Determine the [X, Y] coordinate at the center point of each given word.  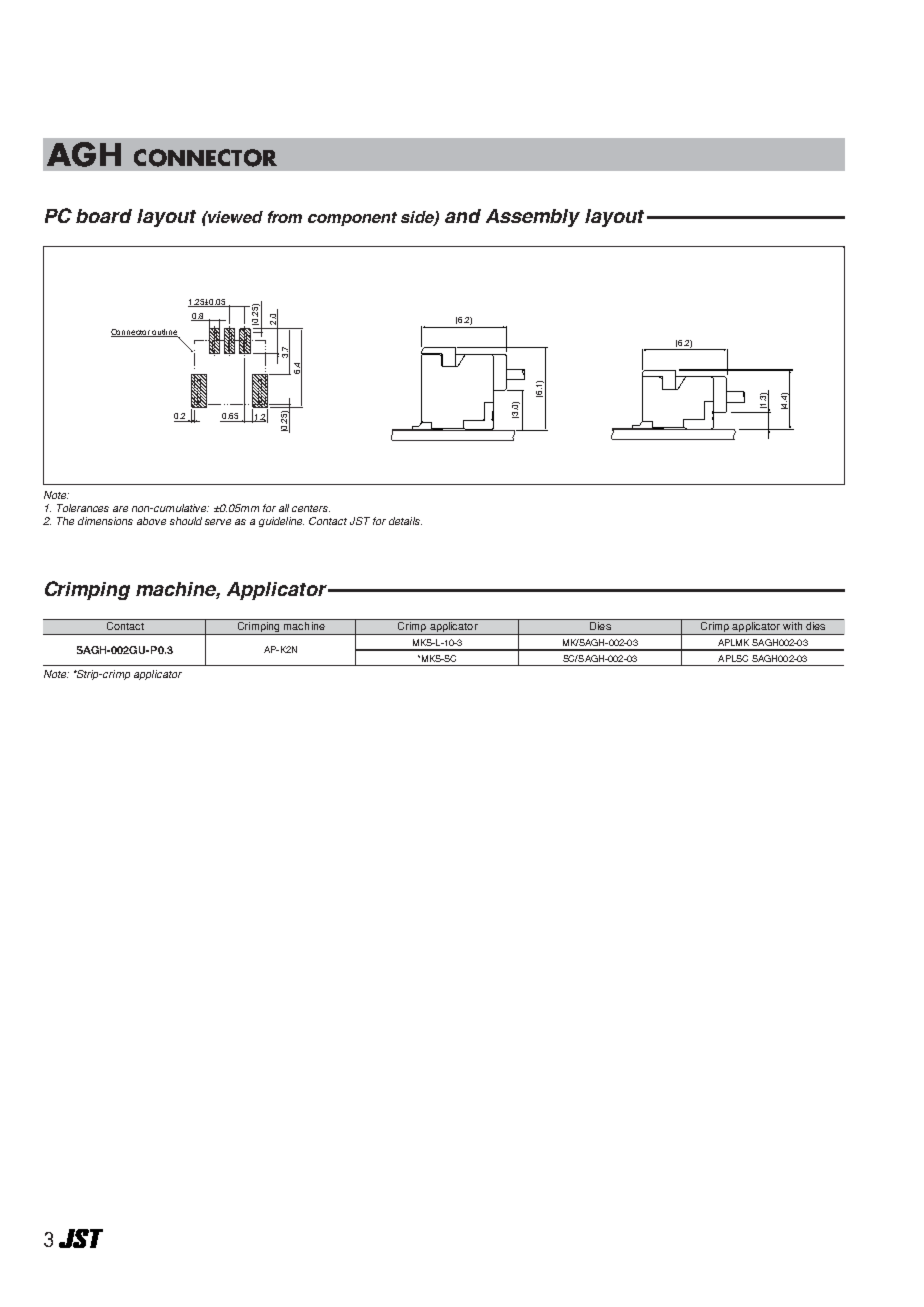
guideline [281, 522]
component [352, 219]
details [405, 521]
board [104, 216]
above [151, 521]
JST [360, 521]
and [463, 216]
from [285, 217]
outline [164, 333]
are [120, 509]
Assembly [533, 218]
